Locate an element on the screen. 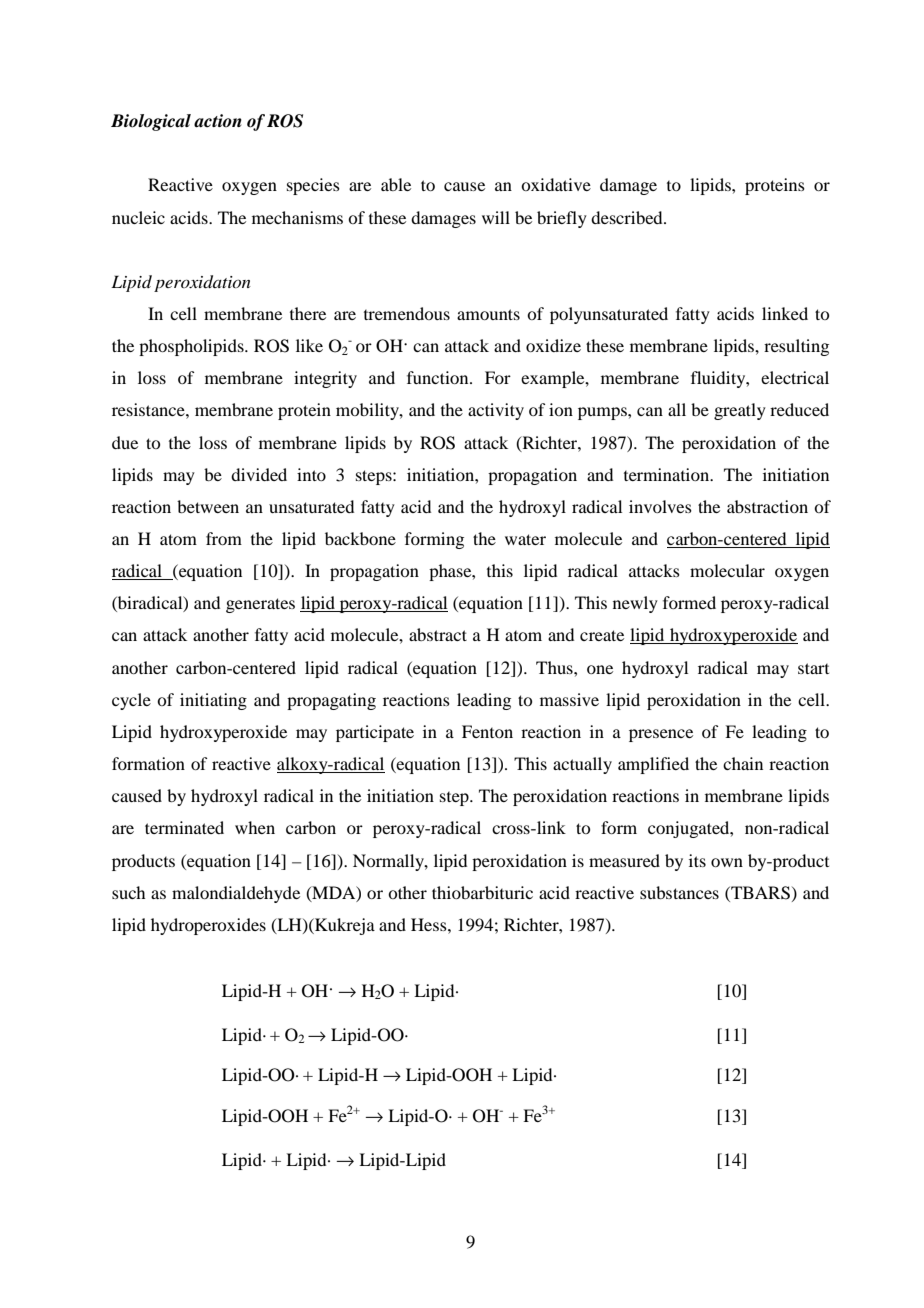  from is located at coordinates (224, 538).
